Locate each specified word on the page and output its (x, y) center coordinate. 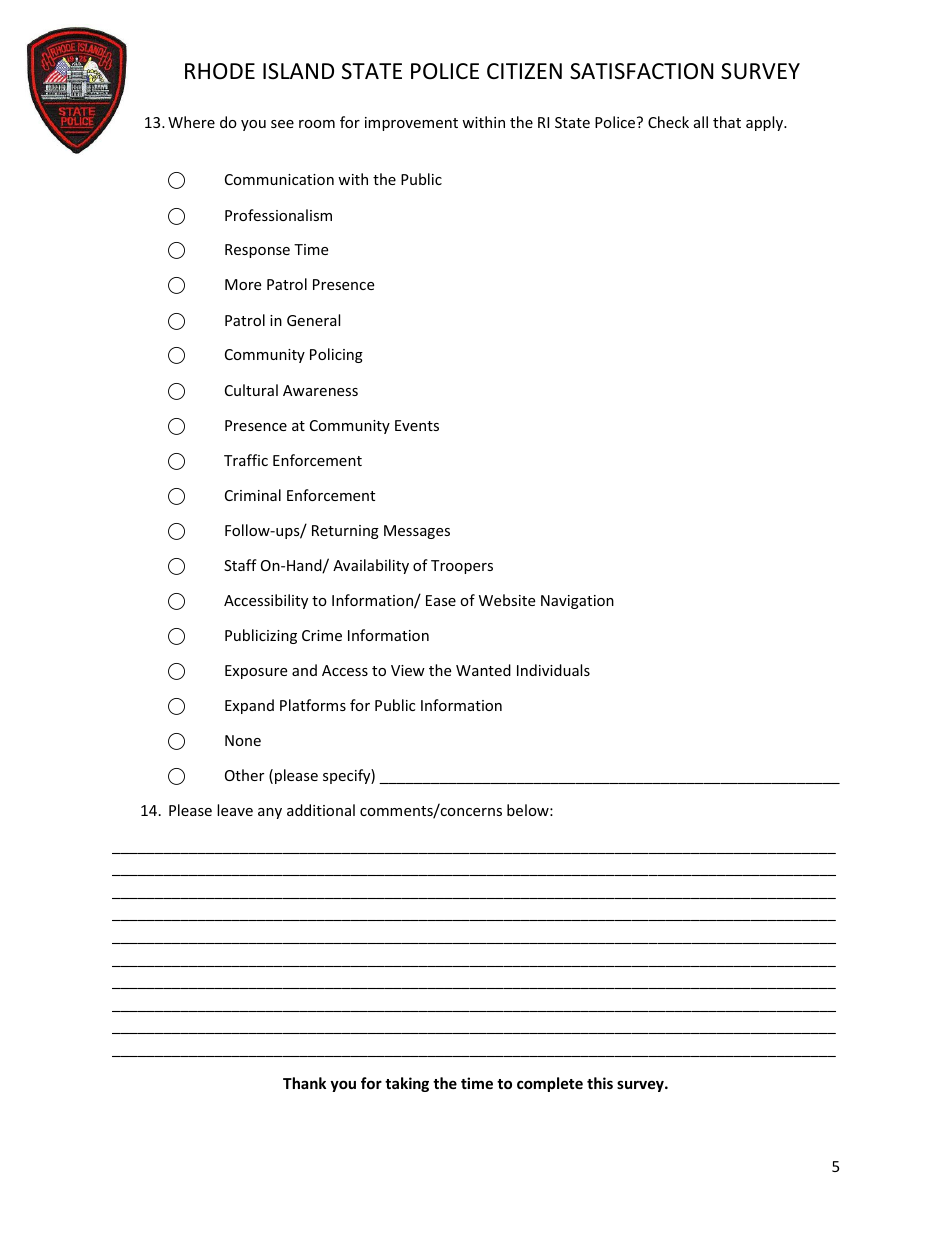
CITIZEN (524, 71)
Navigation (577, 602)
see (282, 124)
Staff (240, 565)
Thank (304, 1083)
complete (550, 1084)
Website (507, 600)
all (701, 122)
